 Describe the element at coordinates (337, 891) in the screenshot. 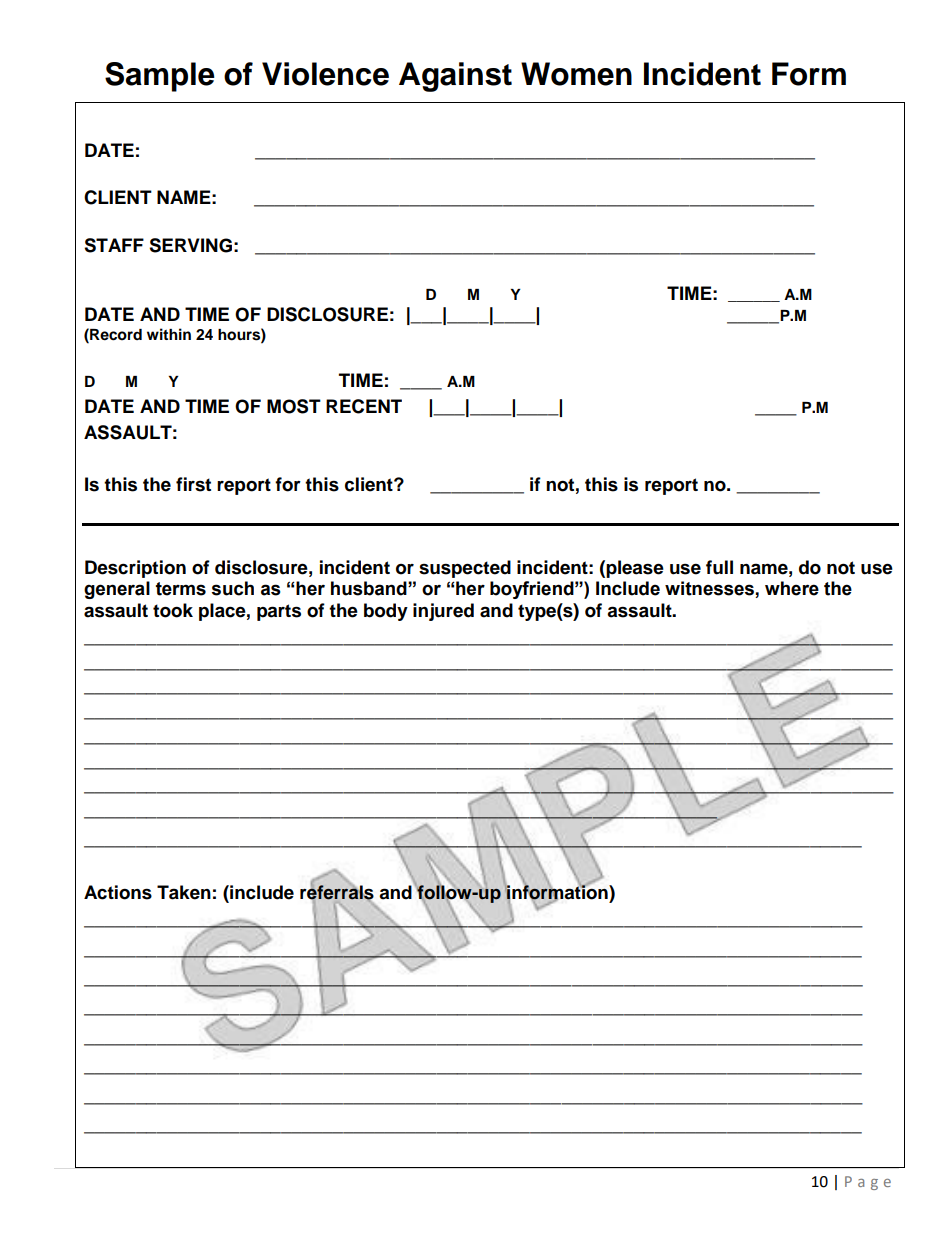

I see `referrals` at that location.
